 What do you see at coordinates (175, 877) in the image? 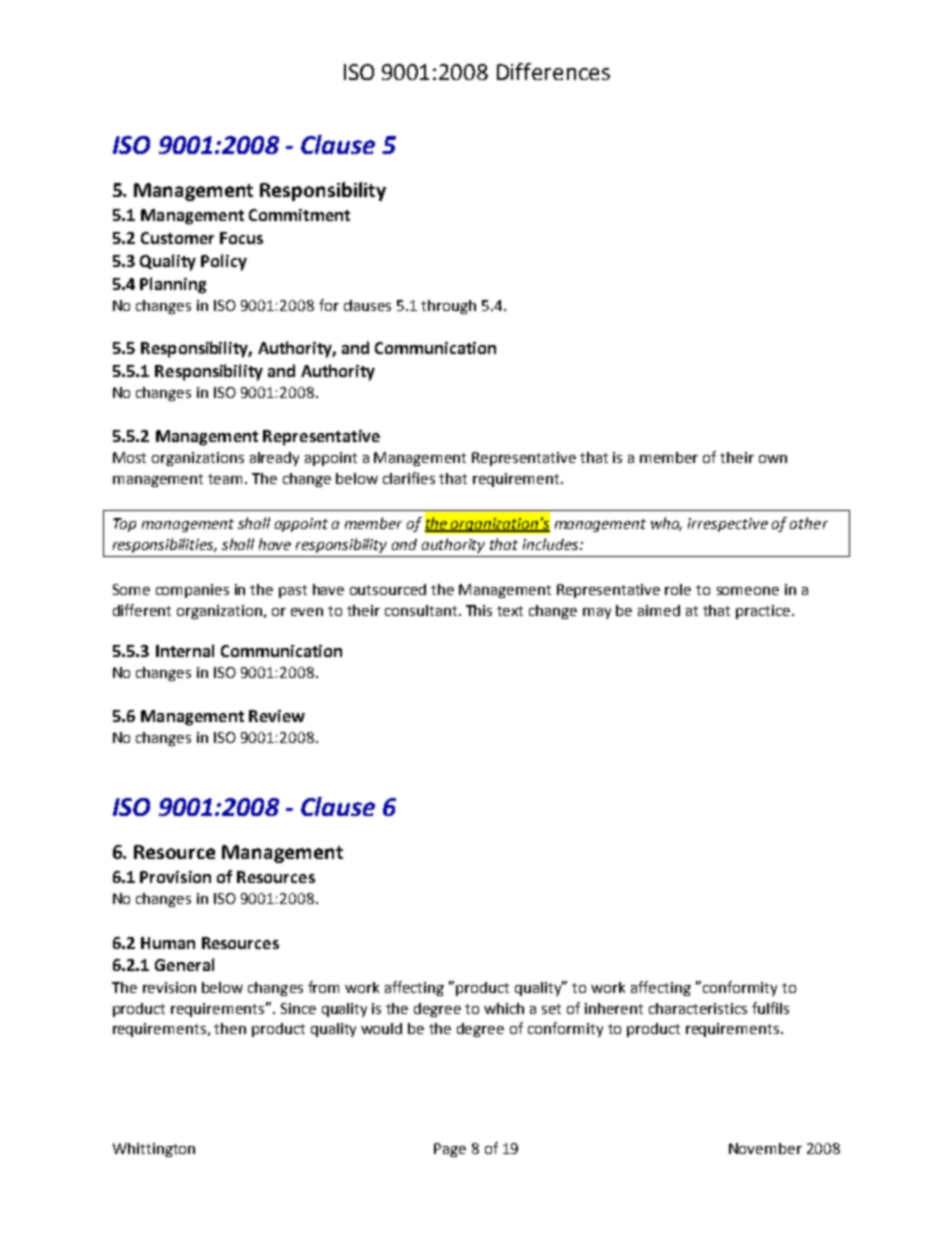
I see `Provision` at bounding box center [175, 877].
